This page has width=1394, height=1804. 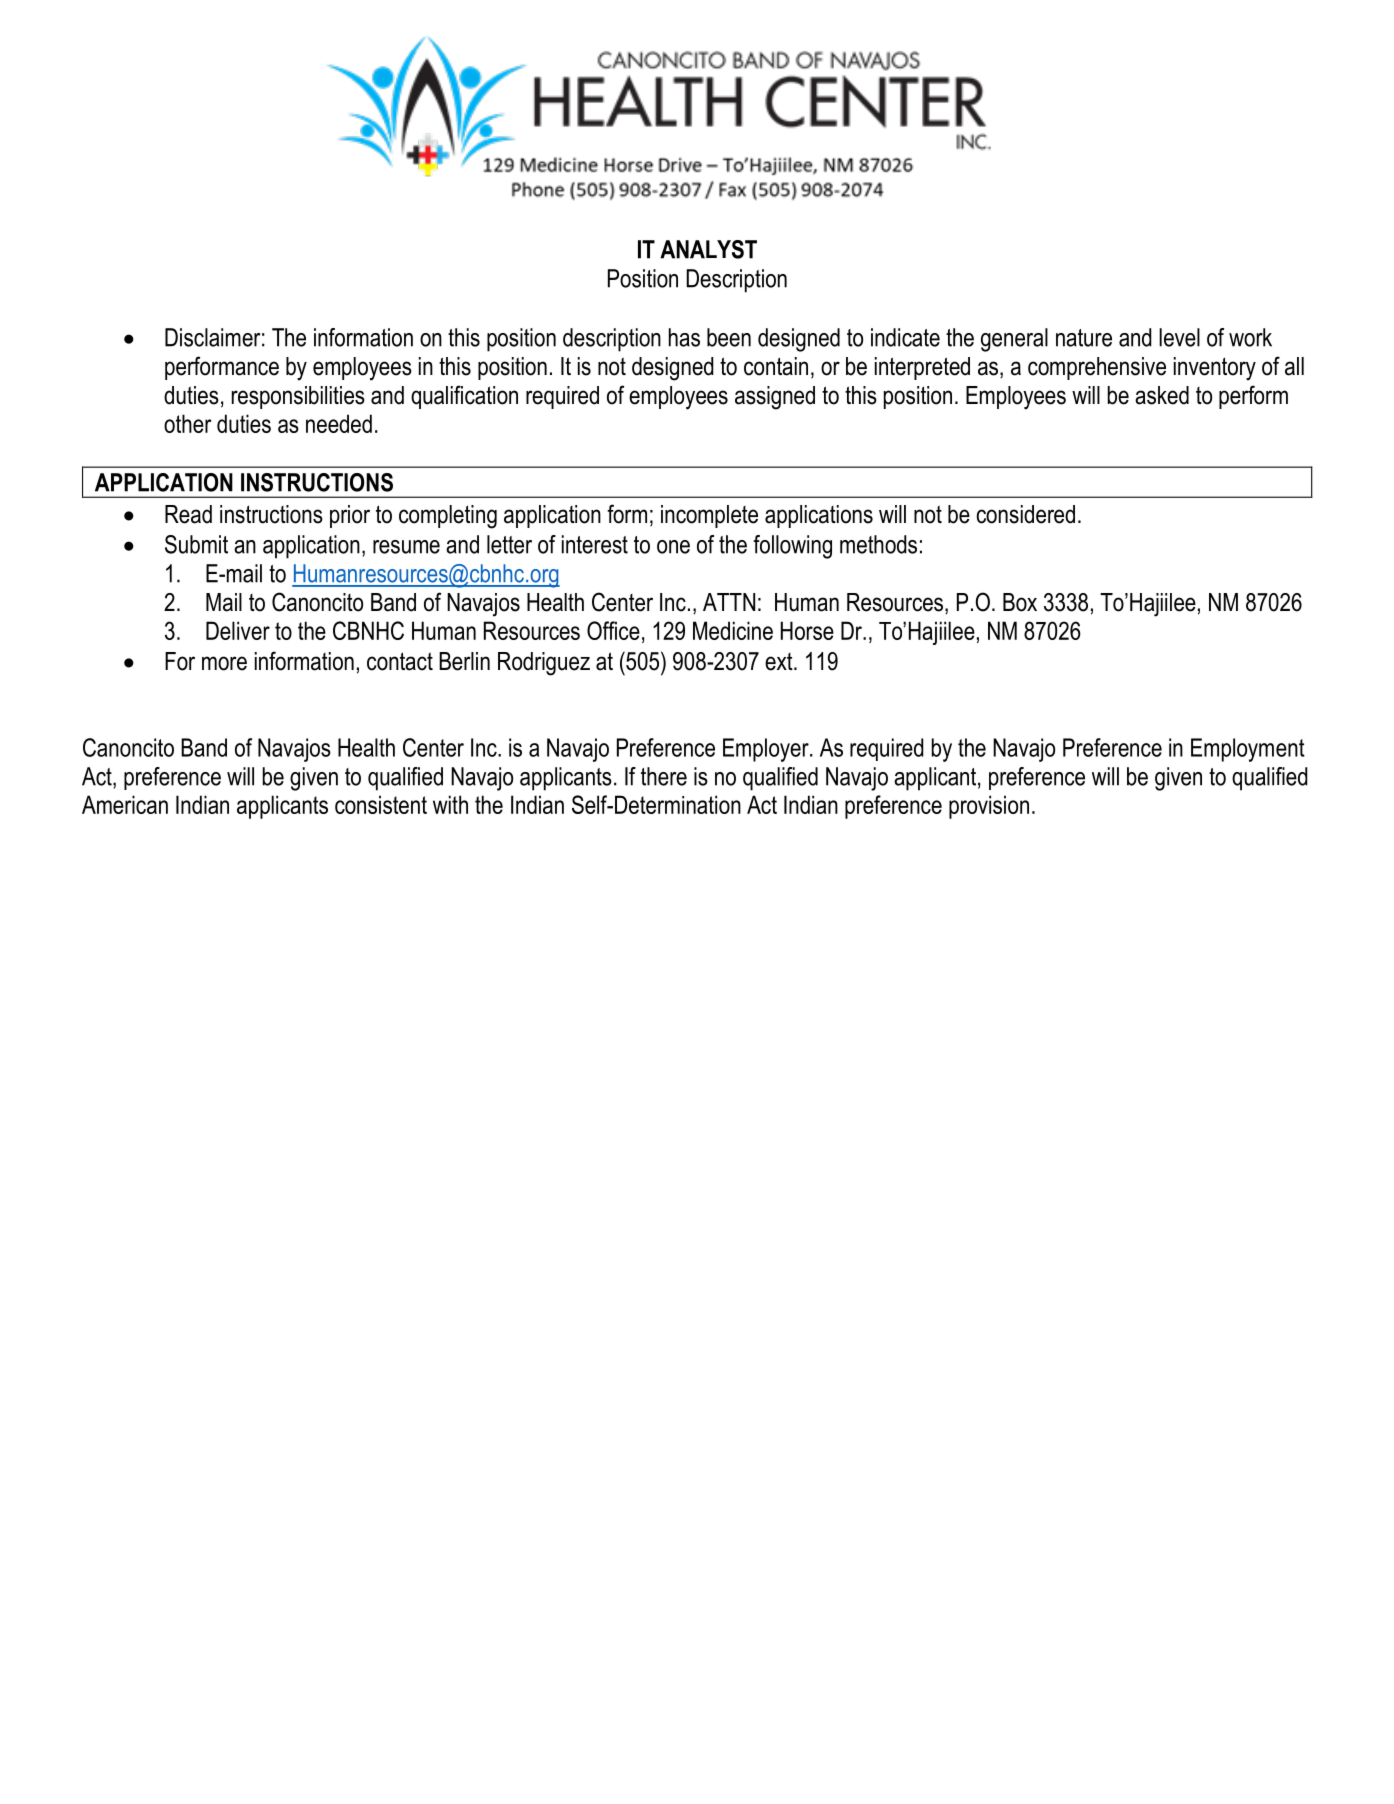 What do you see at coordinates (664, 776) in the page?
I see `there` at bounding box center [664, 776].
